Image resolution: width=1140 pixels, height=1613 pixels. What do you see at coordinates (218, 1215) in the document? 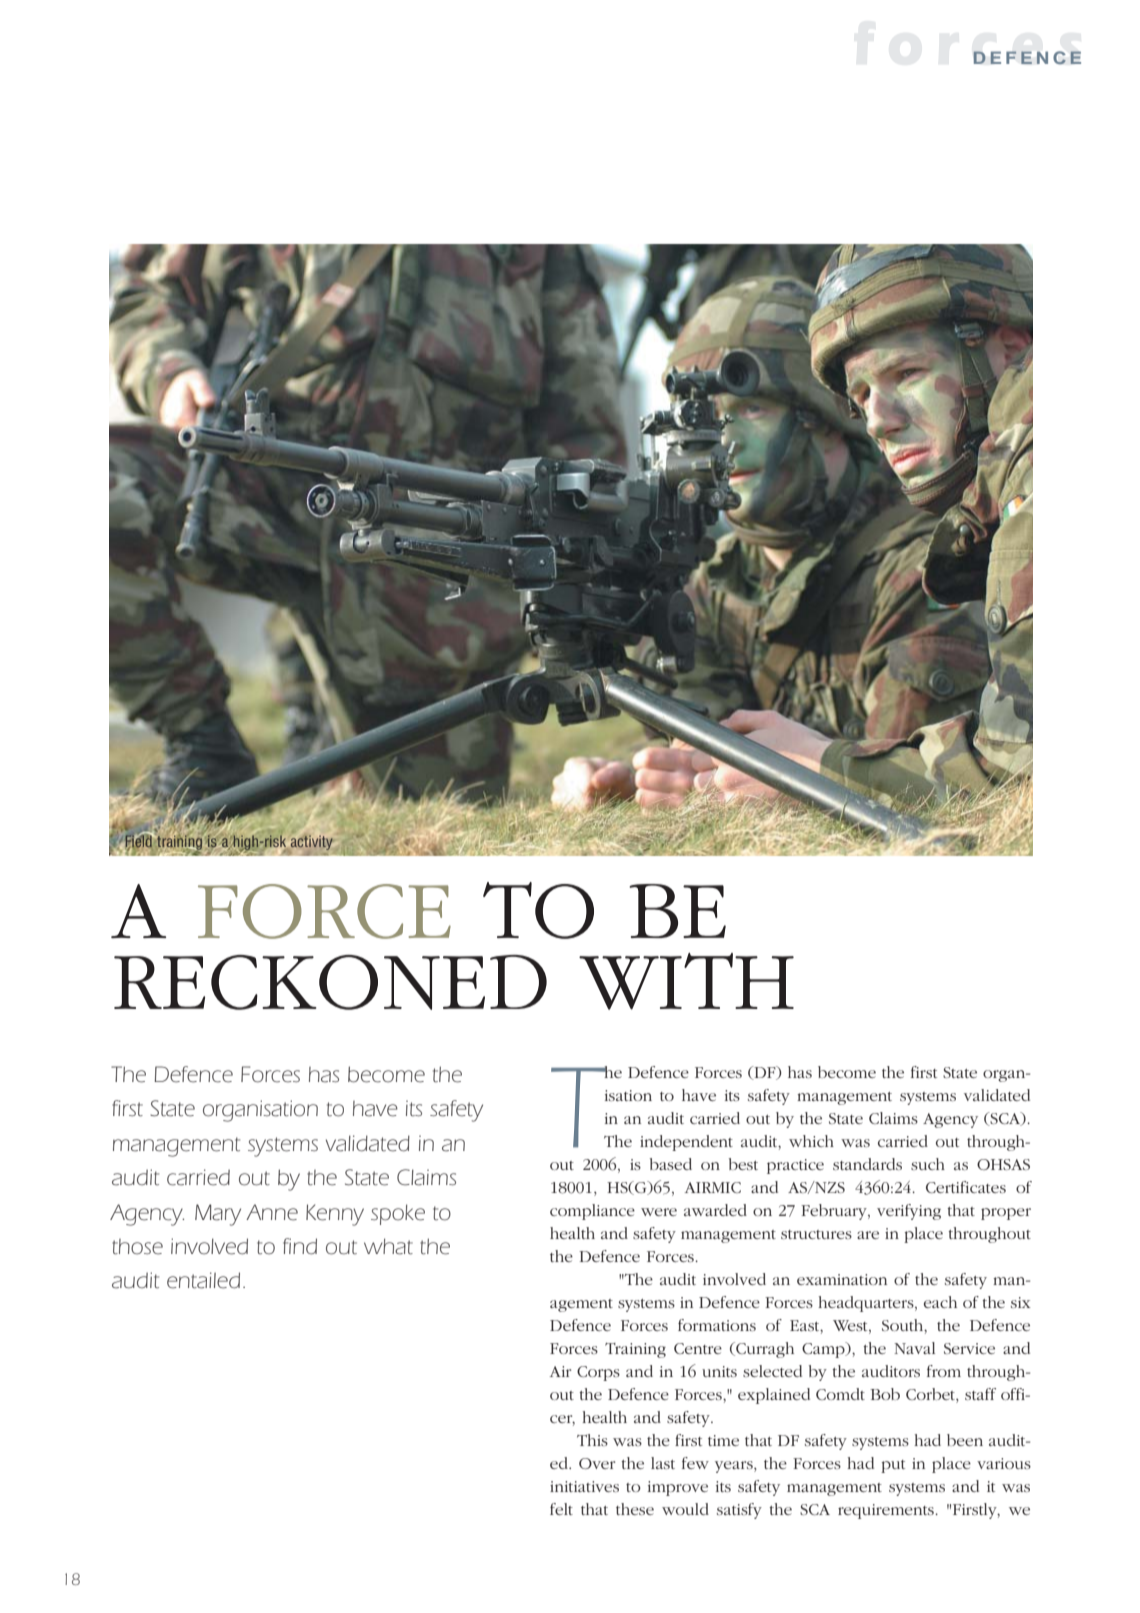
I see `Mary` at bounding box center [218, 1215].
